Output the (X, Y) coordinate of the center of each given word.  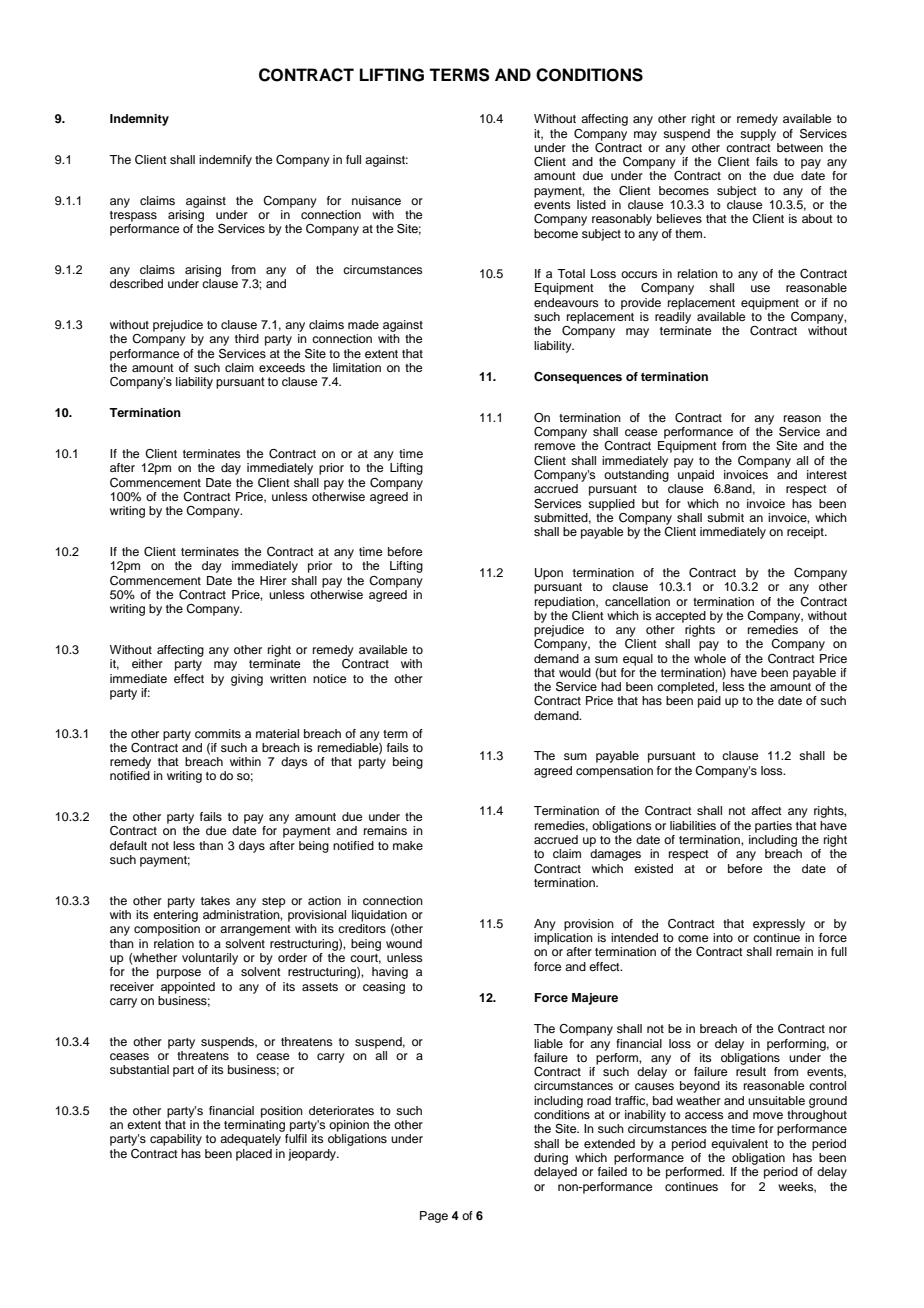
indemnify (225, 161)
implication (563, 939)
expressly (779, 925)
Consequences (578, 378)
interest (827, 474)
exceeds (282, 367)
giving (247, 680)
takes (215, 900)
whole (710, 658)
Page (434, 1217)
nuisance (376, 200)
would (575, 672)
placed (254, 1155)
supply (758, 135)
